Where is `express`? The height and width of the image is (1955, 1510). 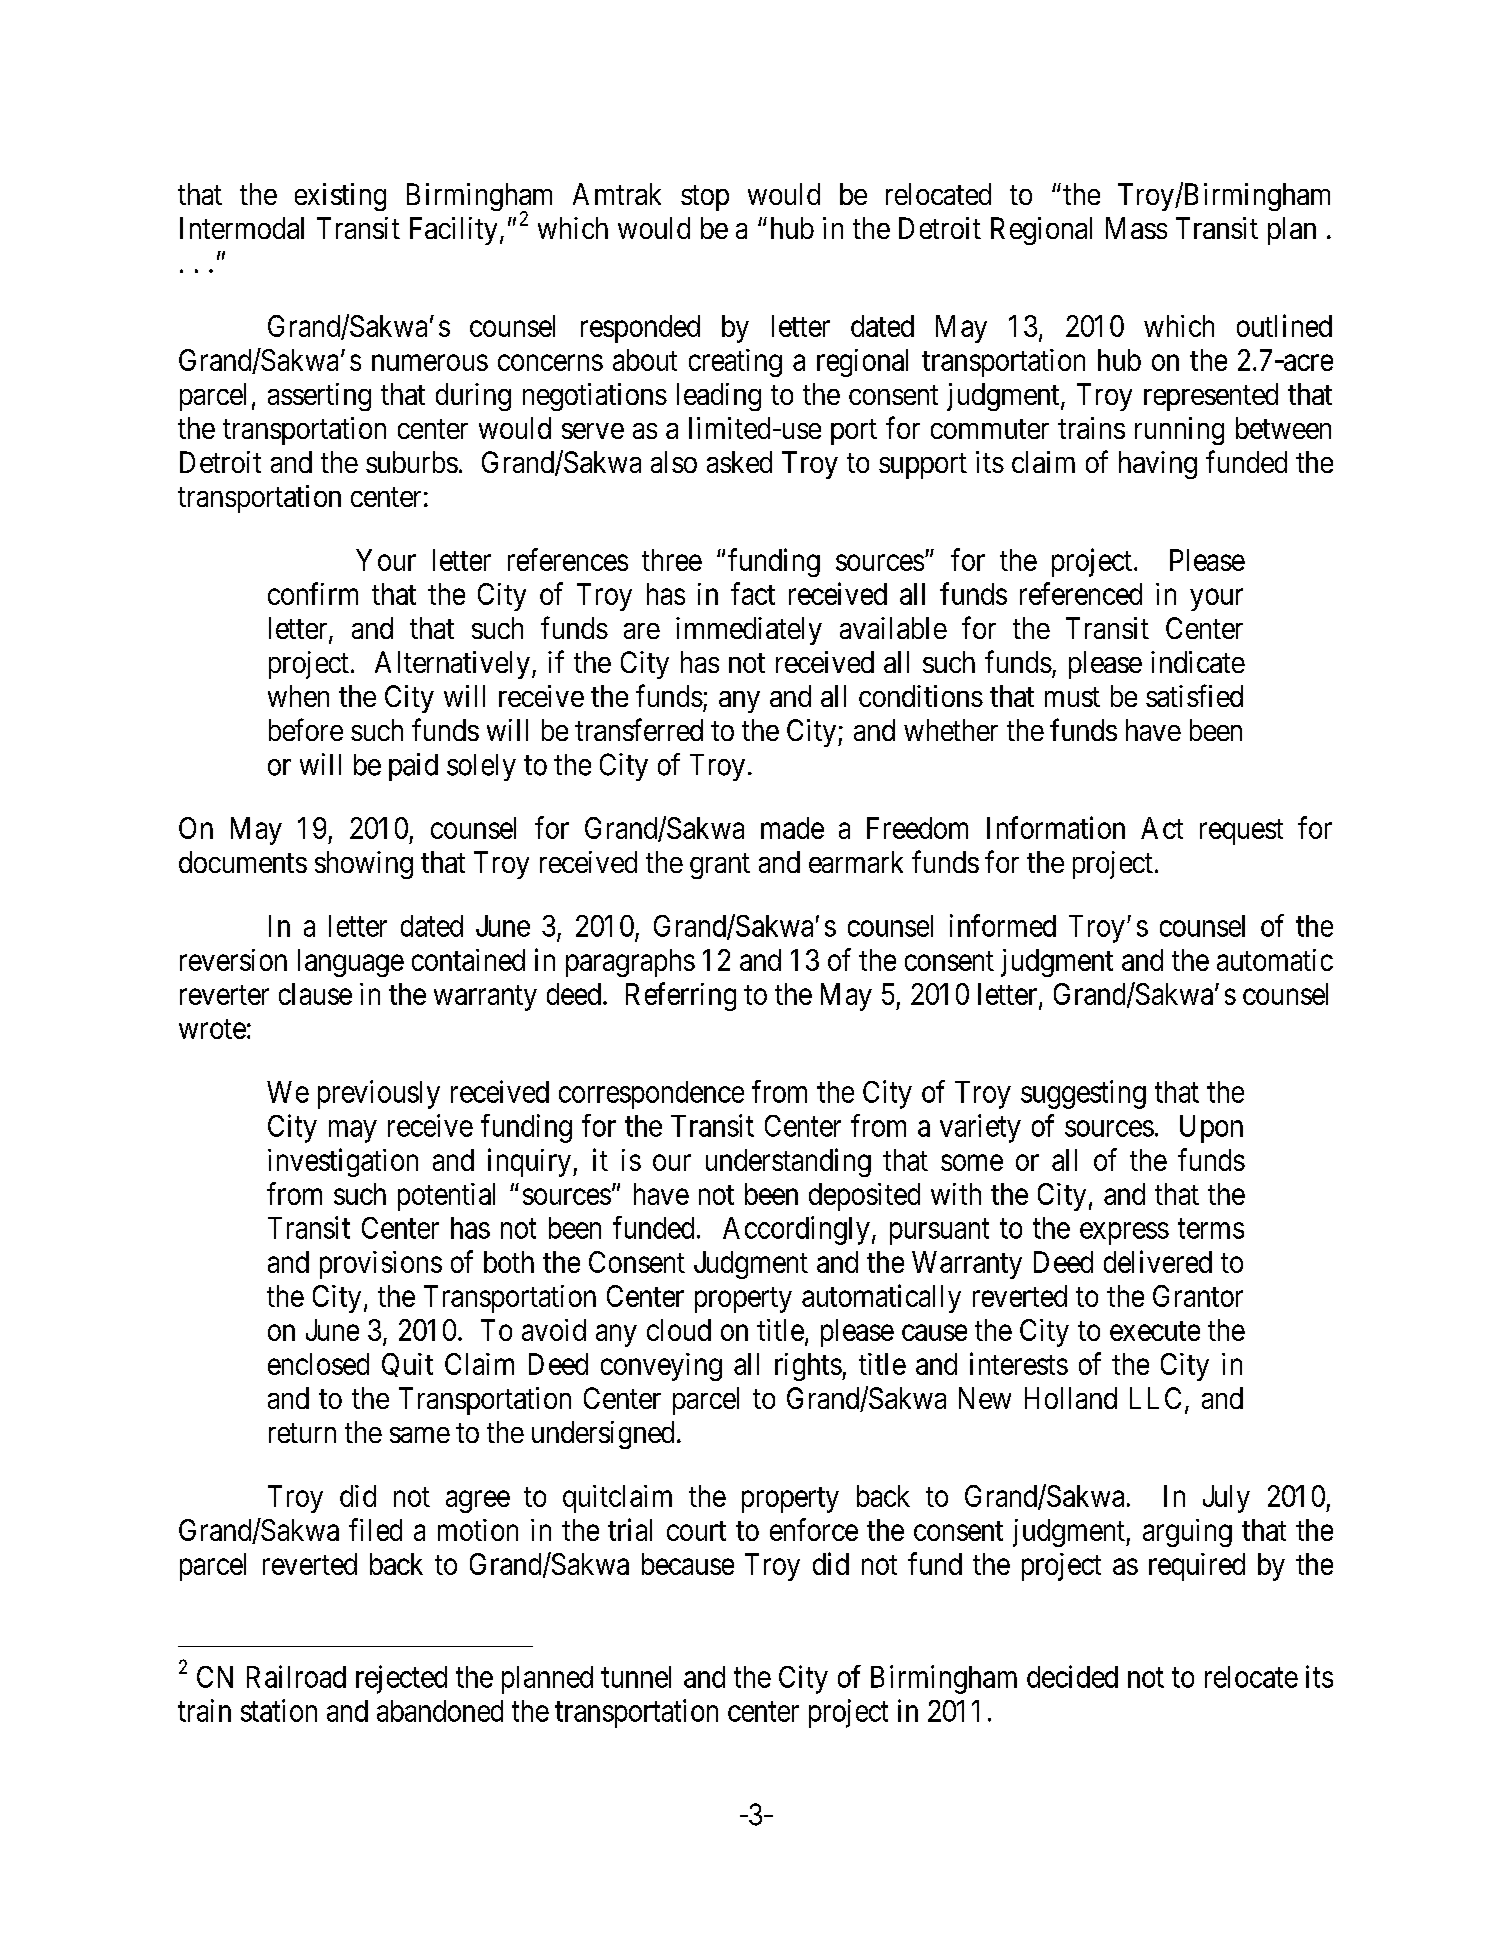 express is located at coordinates (1124, 1234).
